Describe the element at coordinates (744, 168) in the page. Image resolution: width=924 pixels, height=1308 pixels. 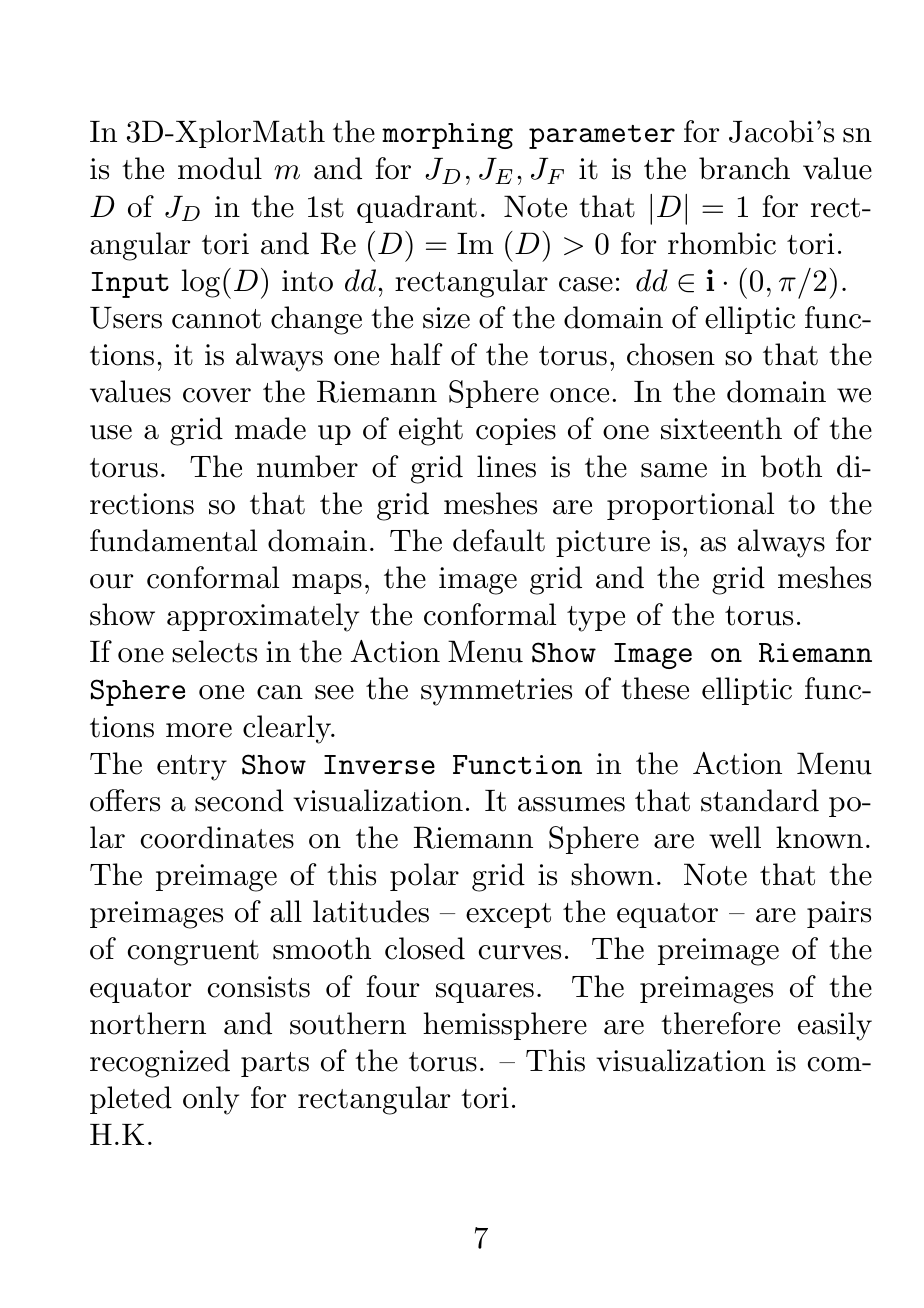
I see `branch` at that location.
